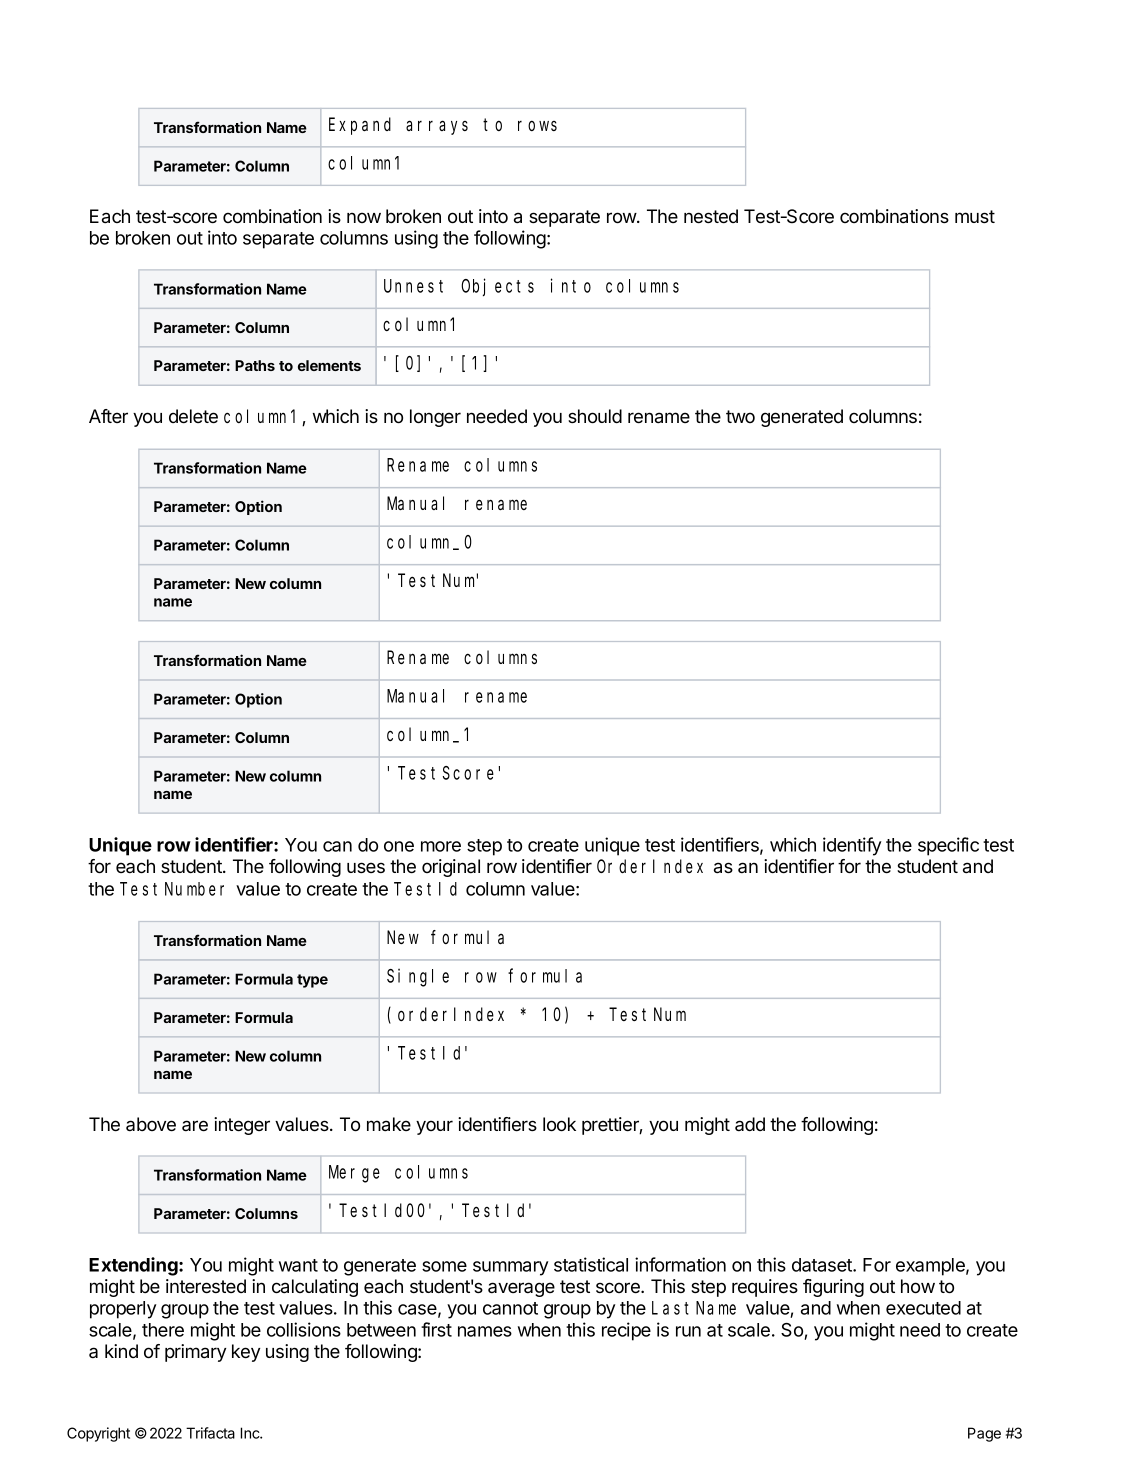  I want to click on must, so click(975, 216).
